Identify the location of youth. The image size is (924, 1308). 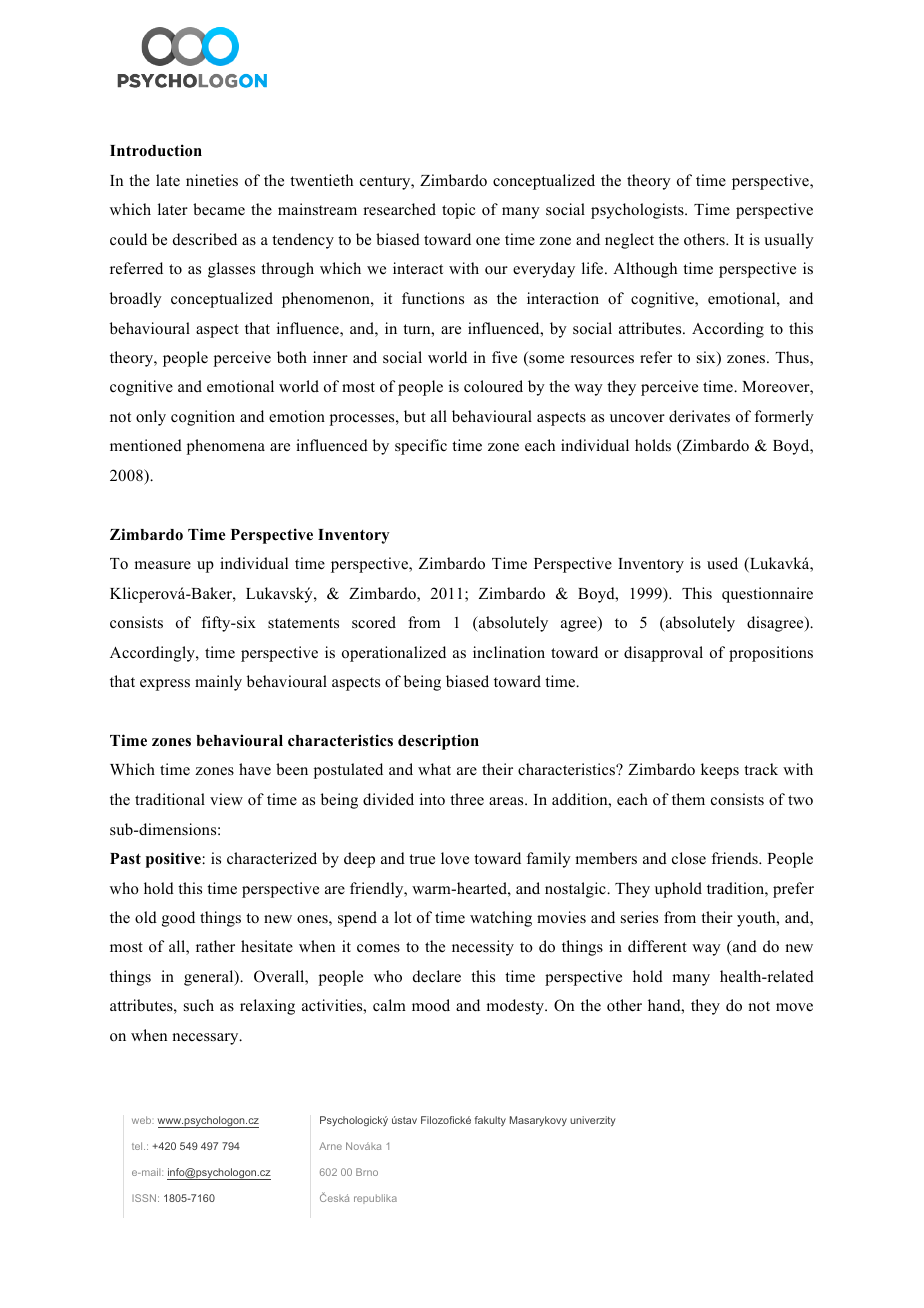
(757, 919).
